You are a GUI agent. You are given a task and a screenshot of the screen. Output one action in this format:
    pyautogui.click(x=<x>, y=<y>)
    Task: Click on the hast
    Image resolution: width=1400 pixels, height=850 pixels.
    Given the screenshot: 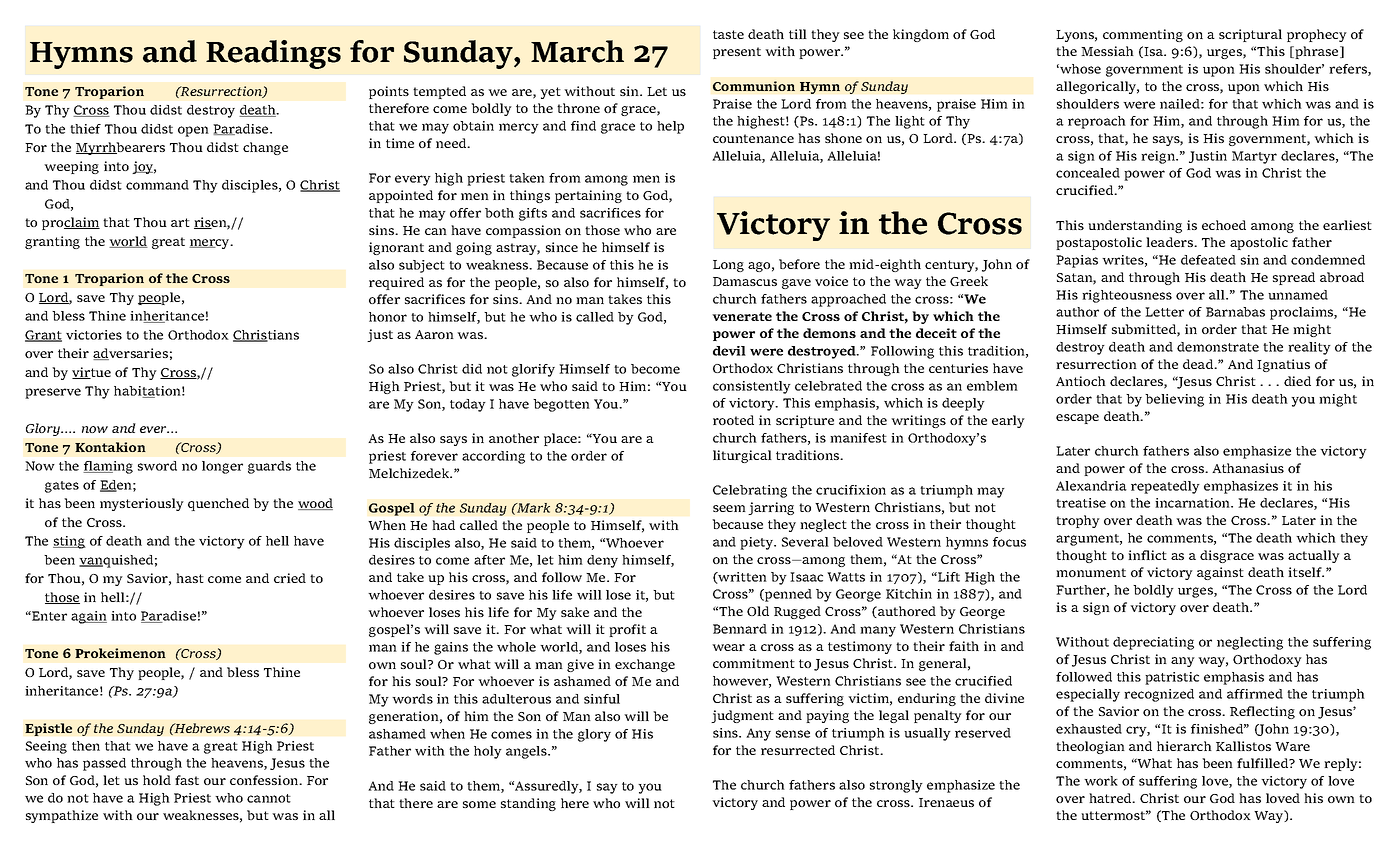 What is the action you would take?
    pyautogui.click(x=190, y=578)
